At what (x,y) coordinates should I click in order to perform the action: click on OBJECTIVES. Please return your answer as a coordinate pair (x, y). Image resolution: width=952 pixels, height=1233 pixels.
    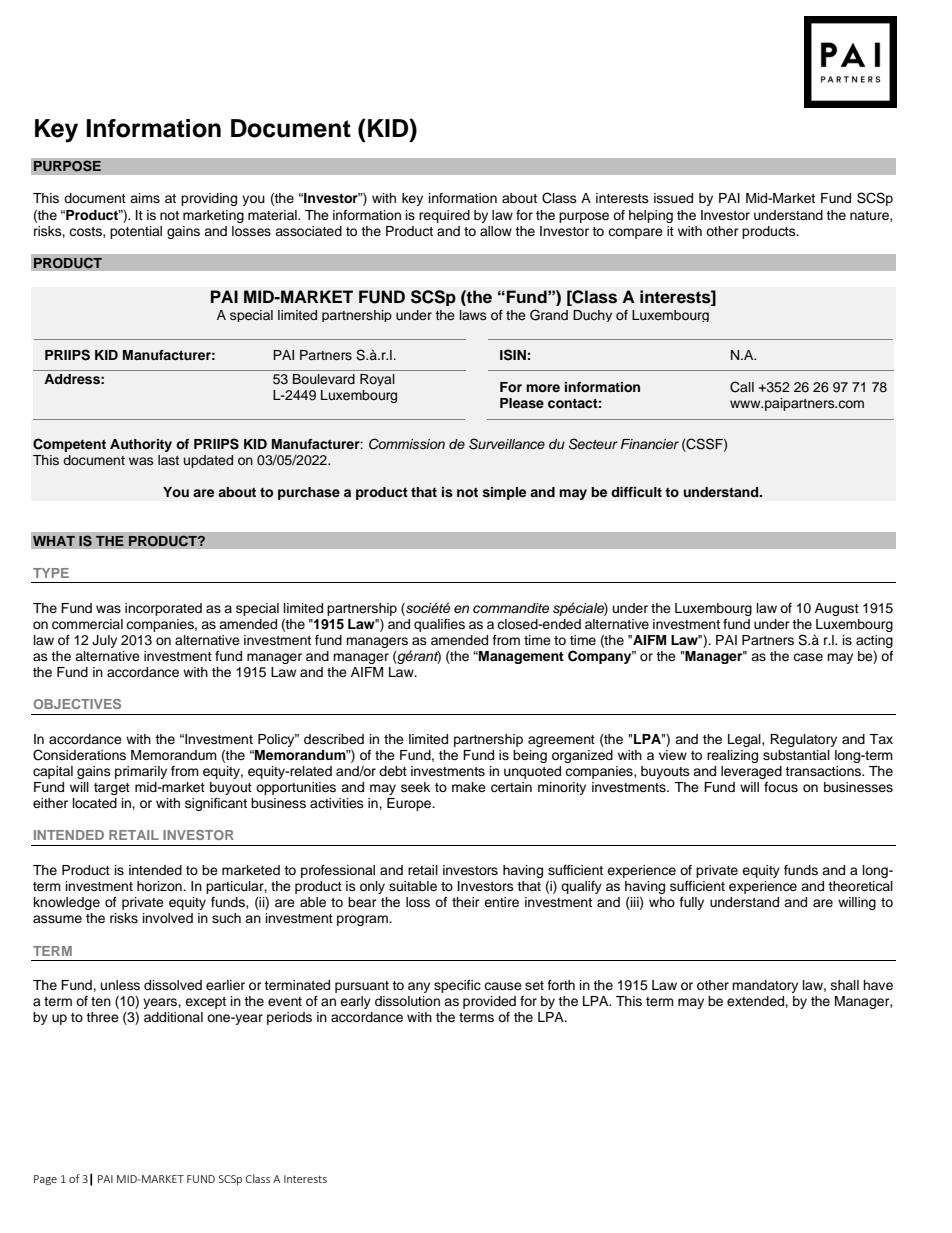
    Looking at the image, I should click on (77, 704).
